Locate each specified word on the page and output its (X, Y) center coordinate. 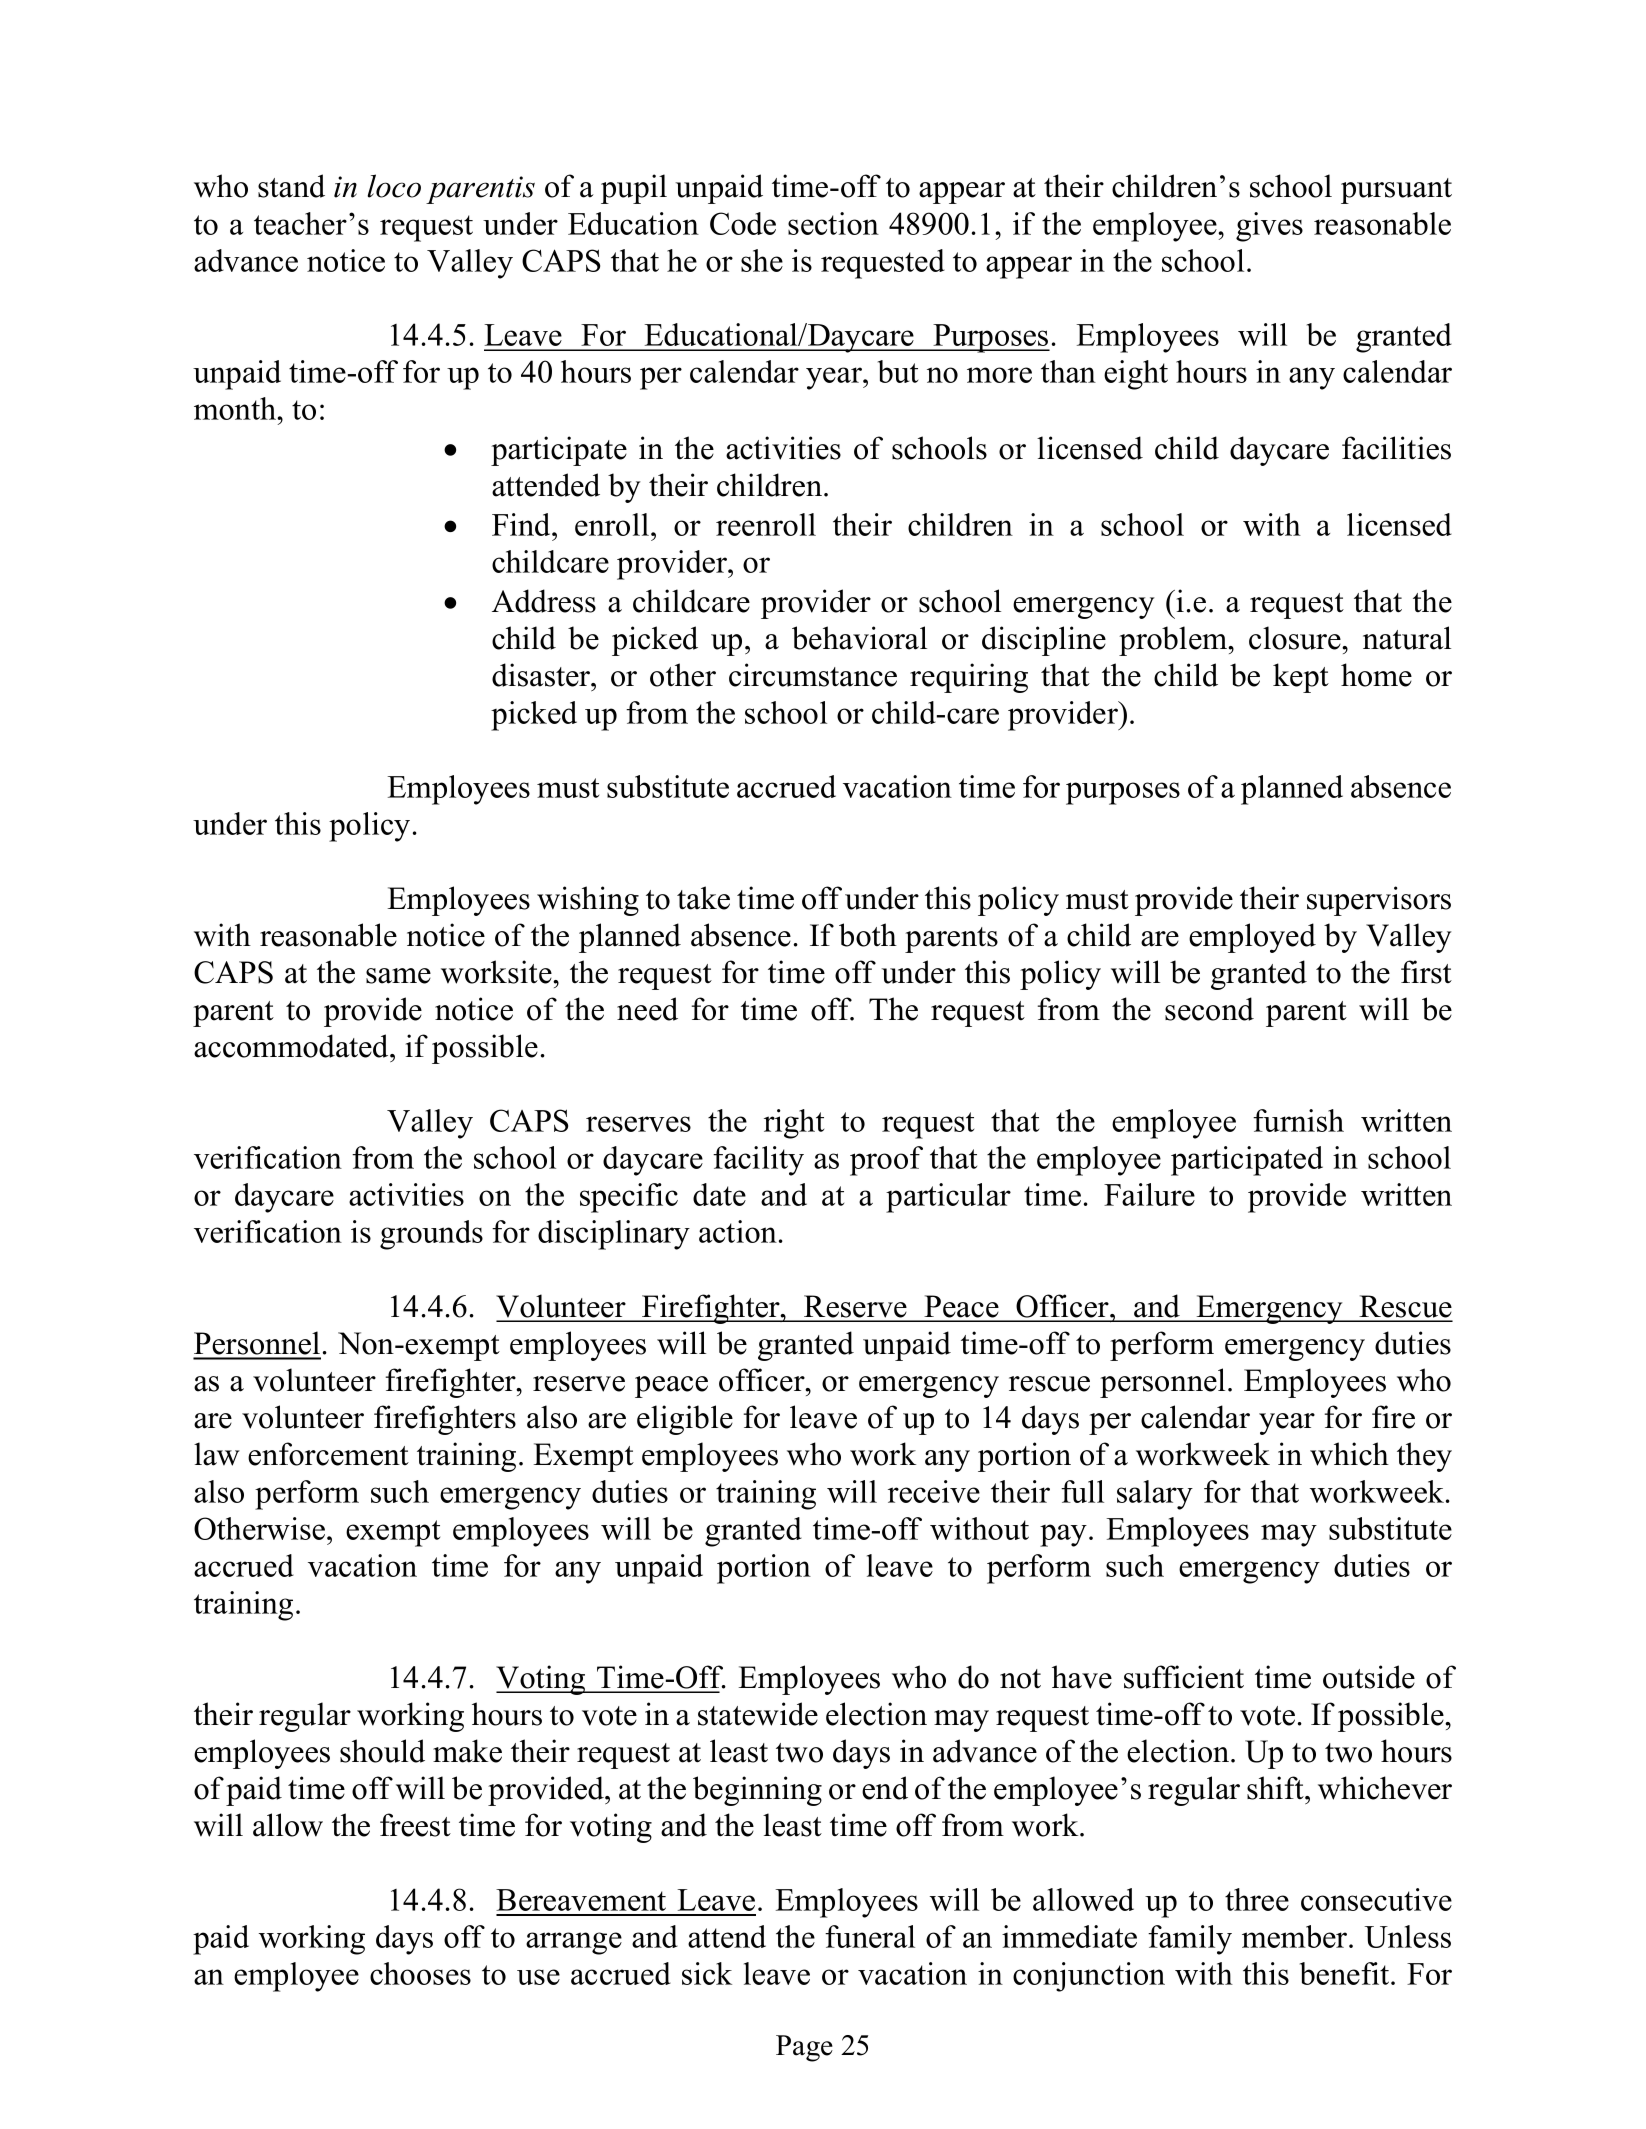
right (794, 1124)
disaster (542, 675)
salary (1155, 1495)
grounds (431, 1235)
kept (1301, 678)
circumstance (813, 675)
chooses (420, 1973)
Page (804, 2048)
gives (1269, 227)
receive (934, 1491)
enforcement (328, 1454)
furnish (1298, 1120)
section (833, 223)
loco (394, 186)
